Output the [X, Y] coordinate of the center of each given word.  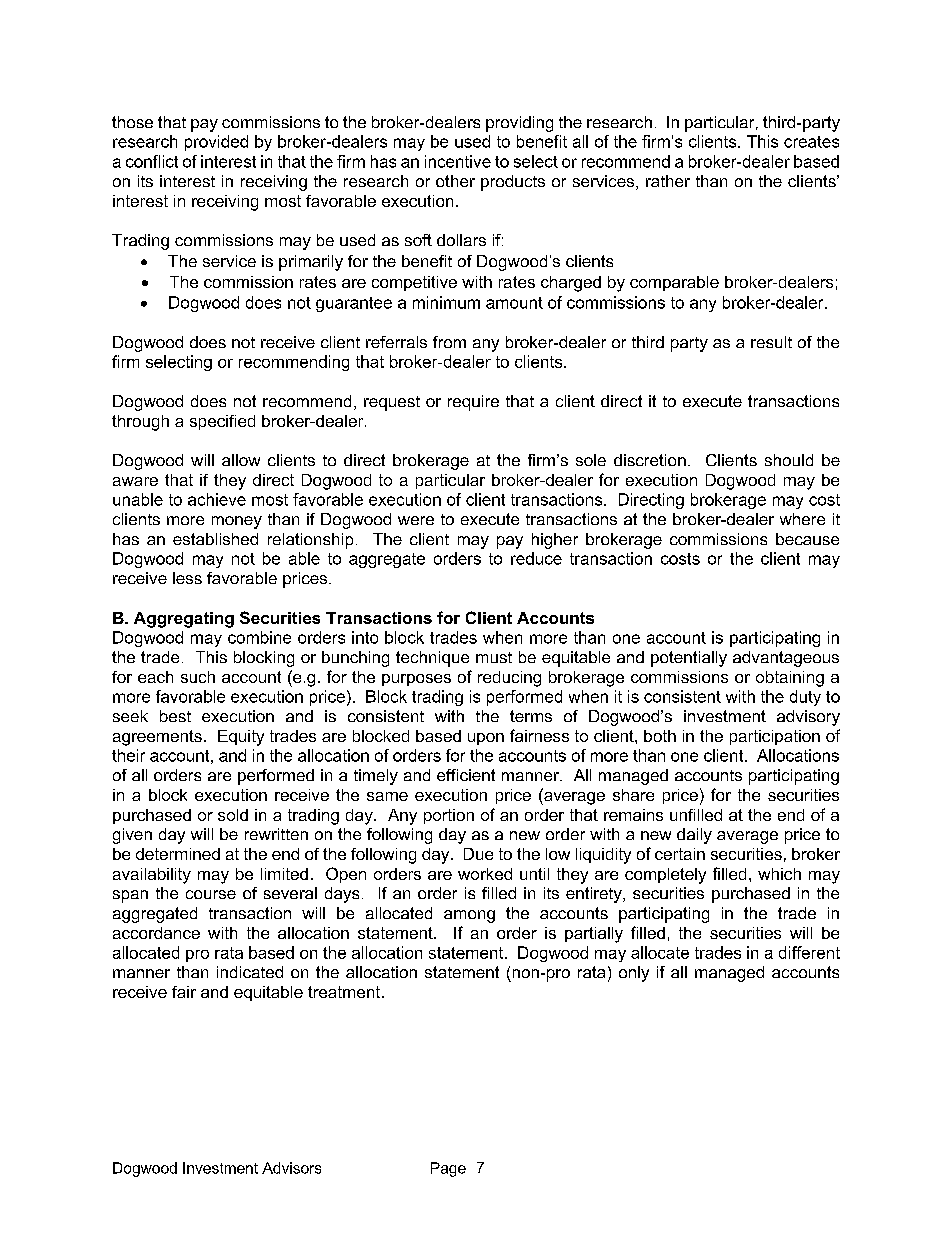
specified [222, 422]
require [473, 403]
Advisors [291, 1168]
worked [485, 874]
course [211, 894]
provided [216, 143]
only [634, 974]
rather [668, 181]
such [198, 677]
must [494, 657]
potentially [689, 659]
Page [448, 1169]
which [779, 874]
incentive [458, 161]
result [771, 342]
